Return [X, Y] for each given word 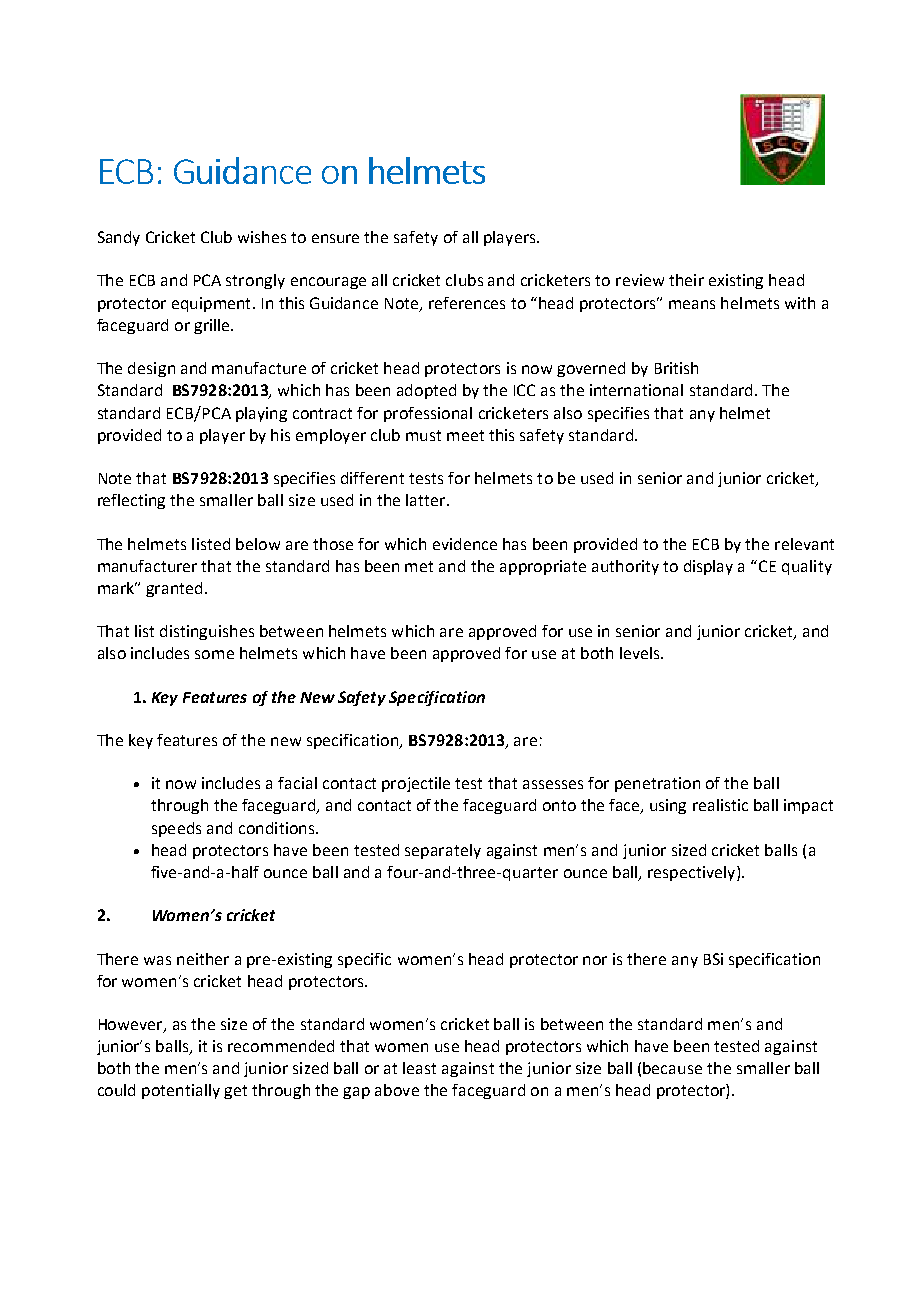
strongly [255, 281]
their [686, 280]
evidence [465, 544]
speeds [176, 829]
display [708, 567]
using [668, 806]
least [419, 1068]
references [467, 303]
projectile [416, 784]
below [258, 544]
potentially [181, 1091]
